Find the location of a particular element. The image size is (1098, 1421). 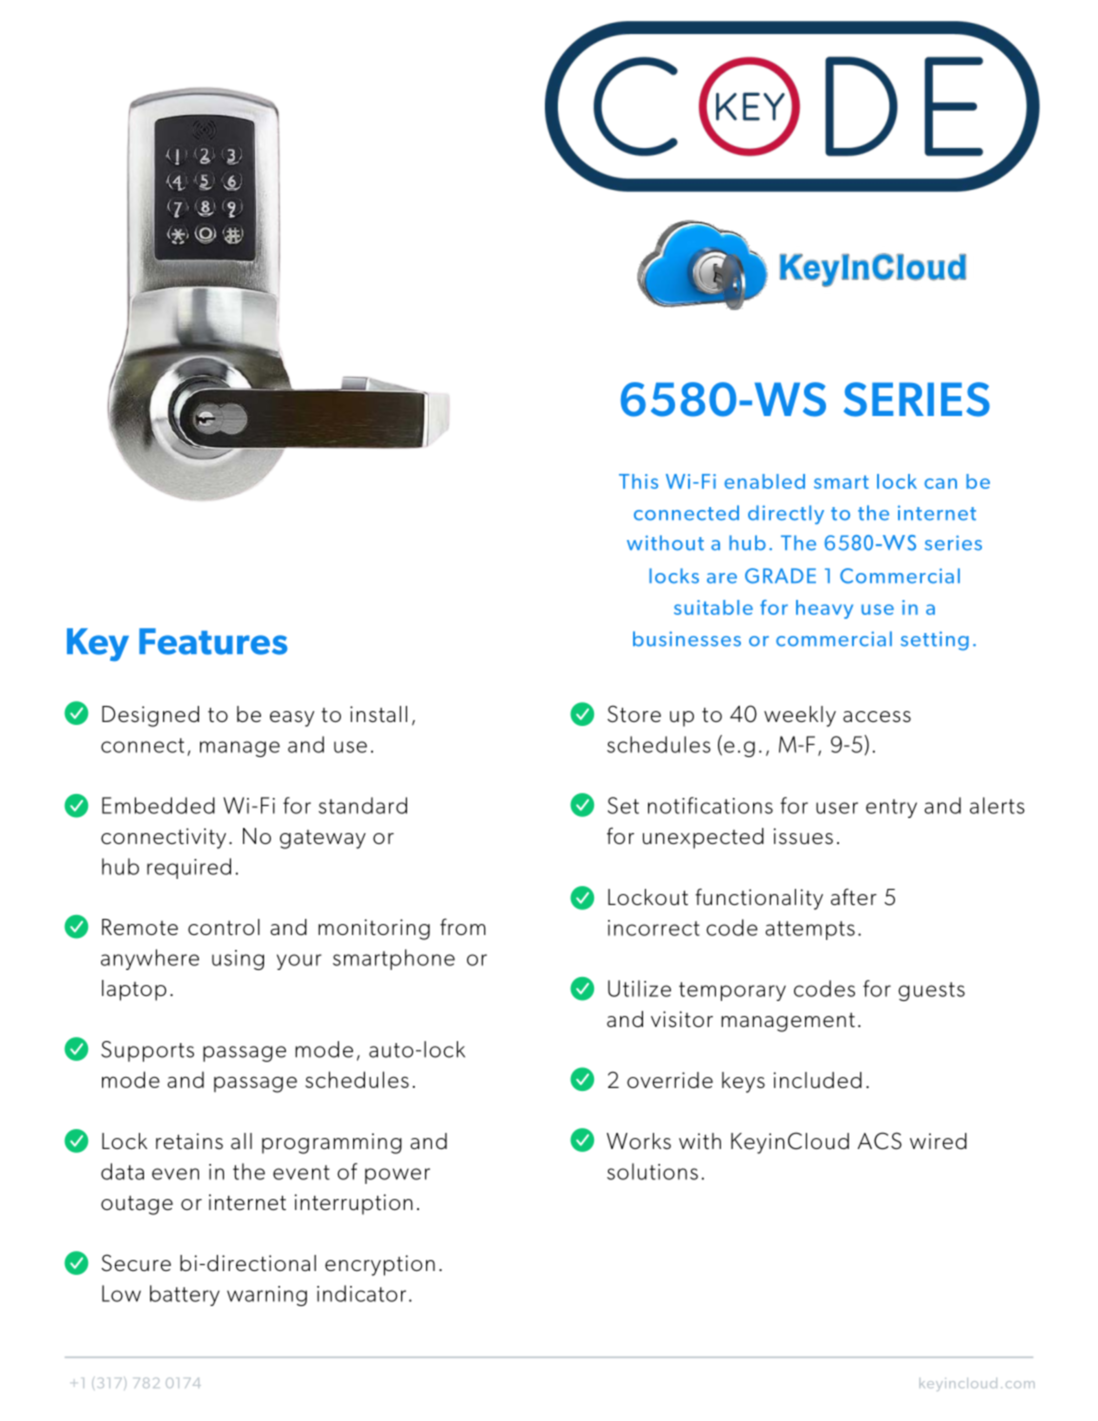

This is located at coordinates (638, 481).
